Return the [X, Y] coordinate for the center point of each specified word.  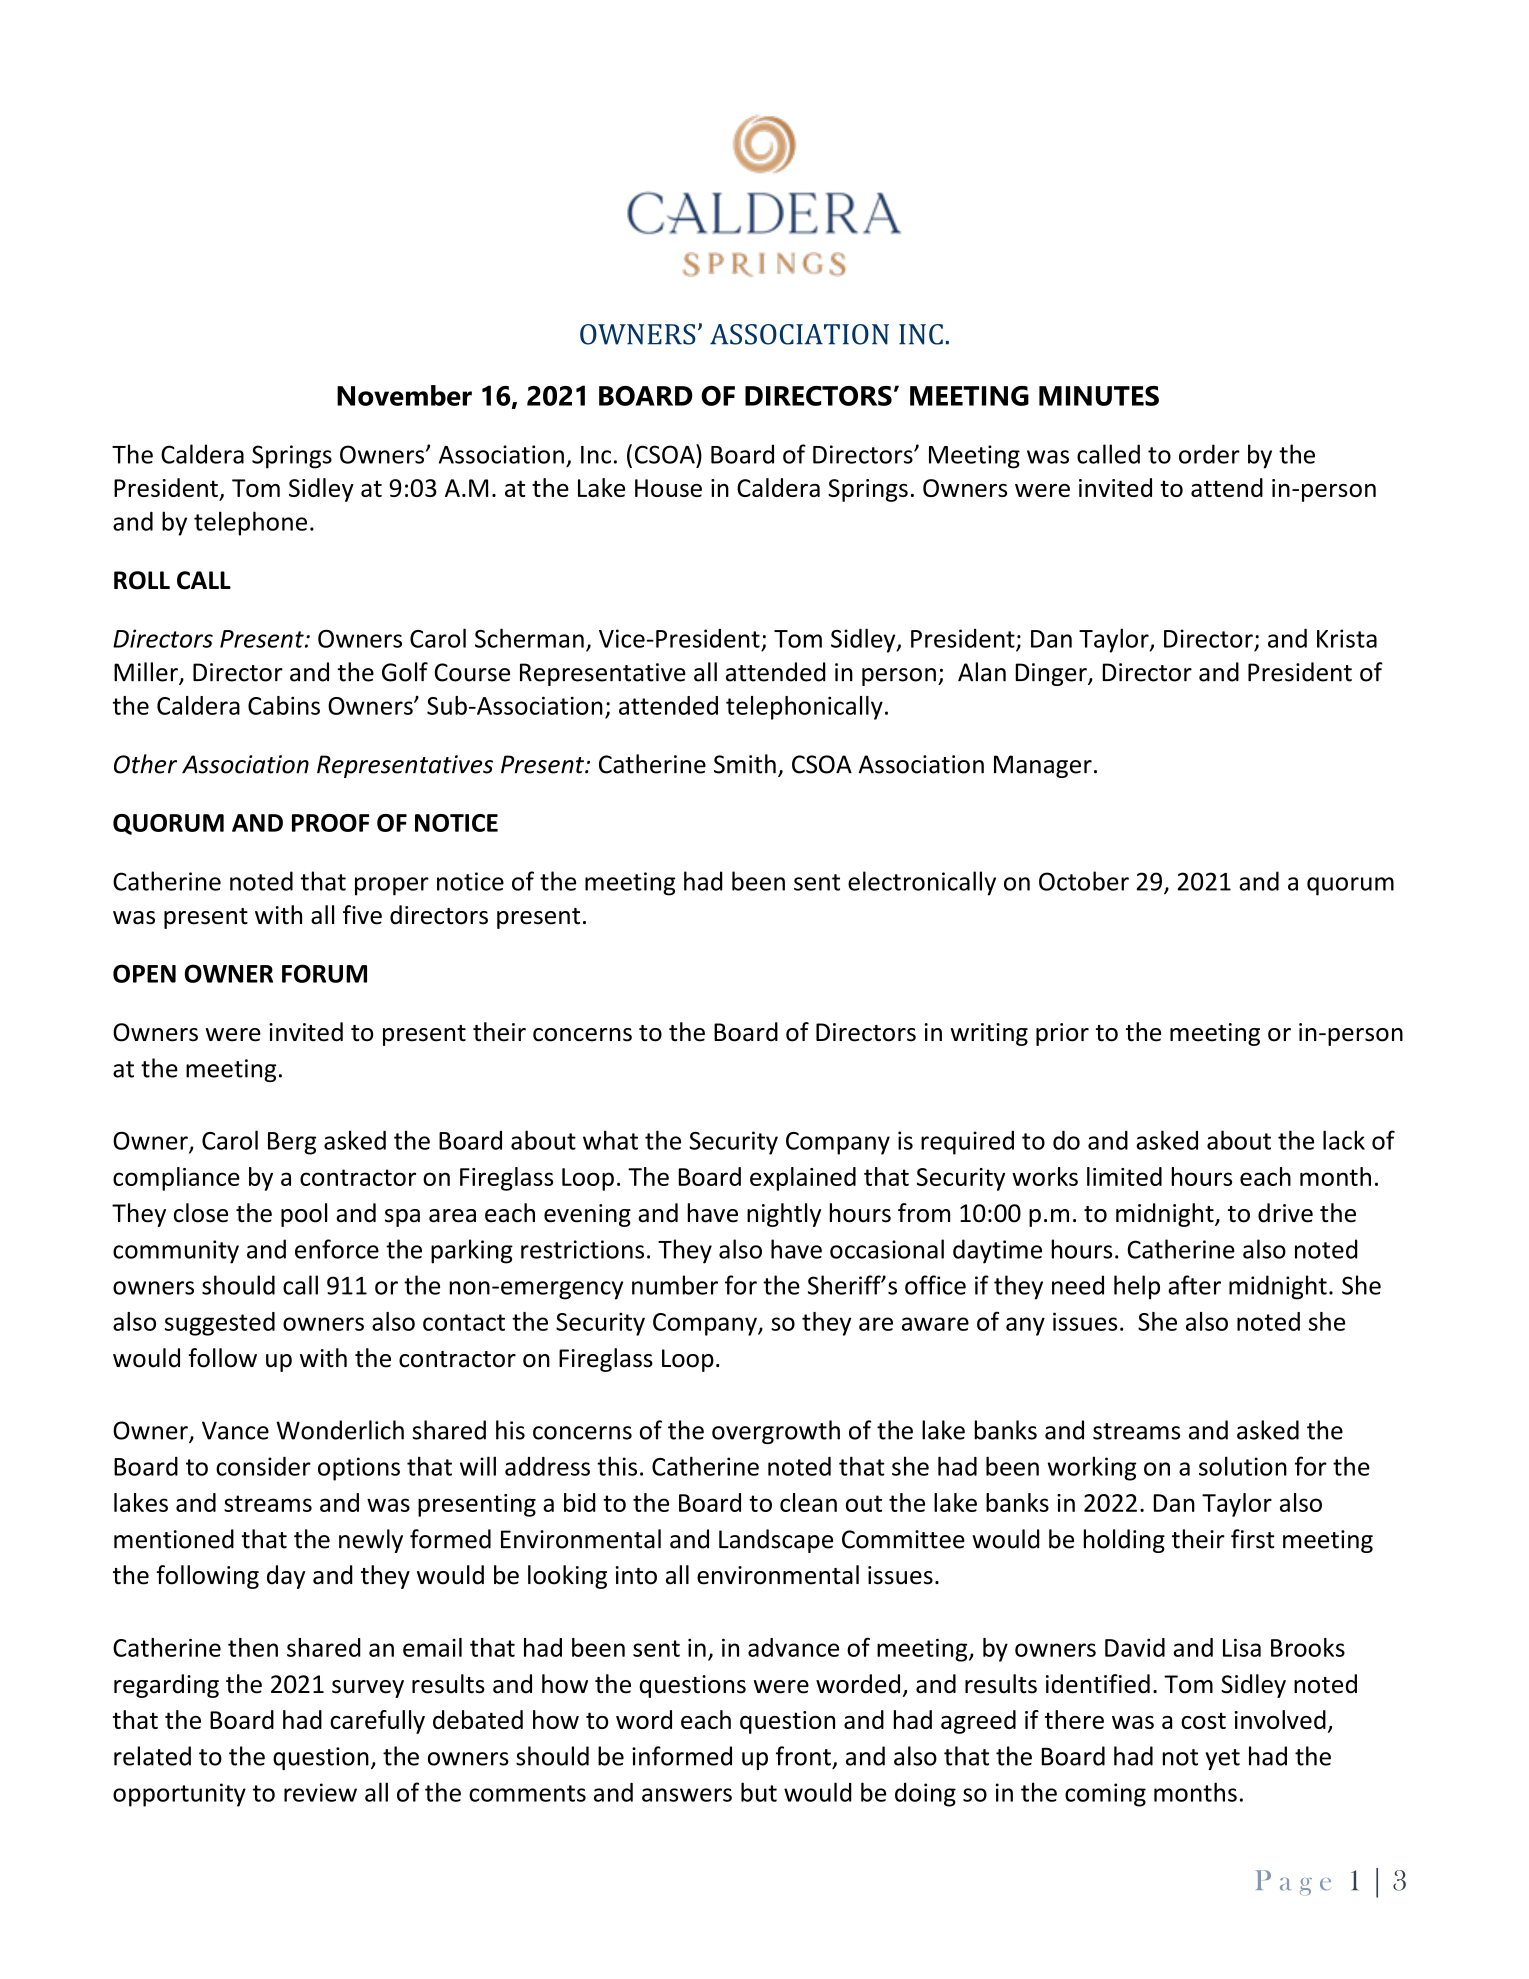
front [803, 1756]
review [320, 1792]
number [675, 1285]
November [404, 395]
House [668, 488]
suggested [220, 1324]
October [1084, 881]
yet [1222, 1759]
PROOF [330, 823]
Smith [745, 764]
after [1194, 1285]
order [1209, 454]
